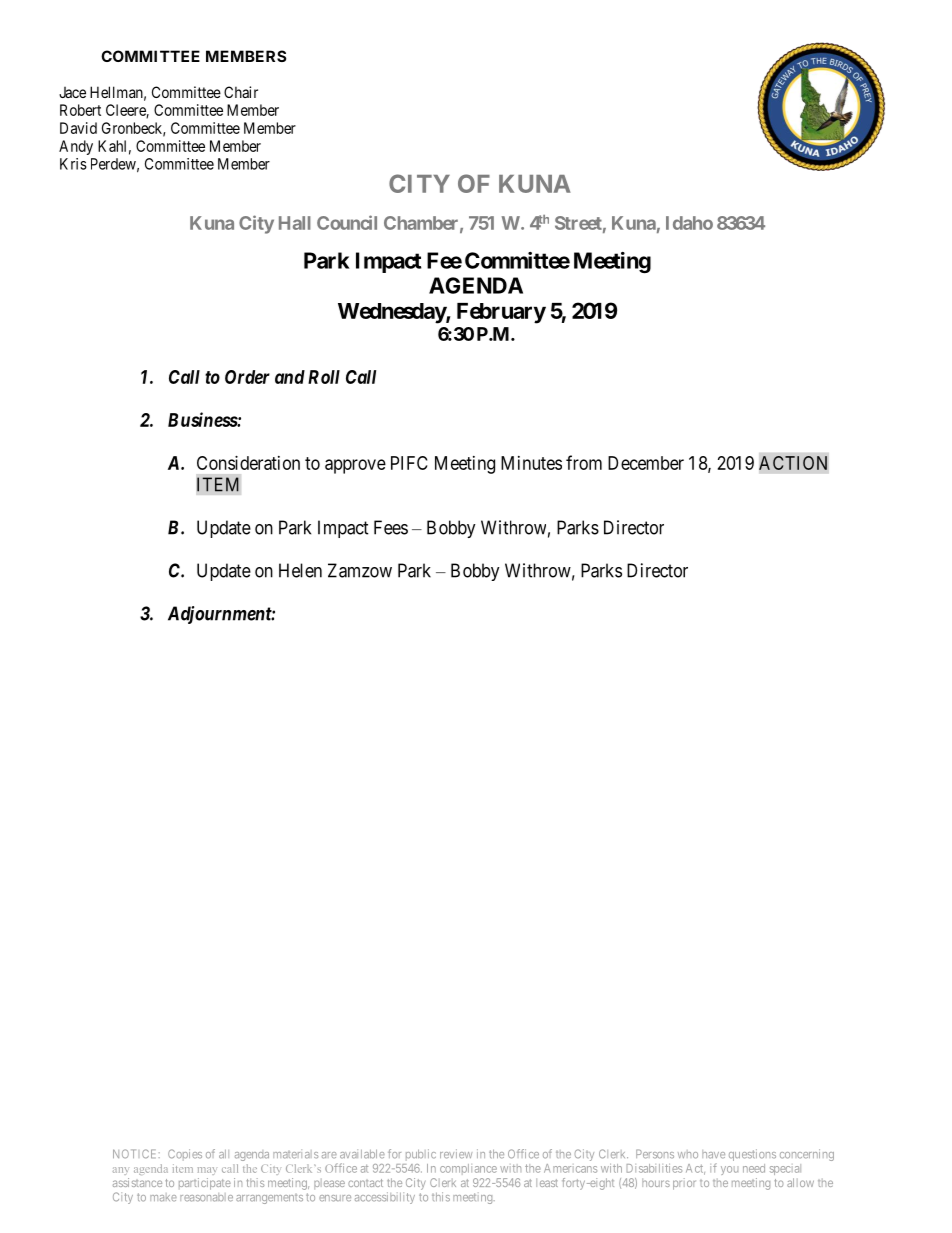 The image size is (952, 1233). Describe the element at coordinates (456, 1154) in the document. I see `review` at that location.
